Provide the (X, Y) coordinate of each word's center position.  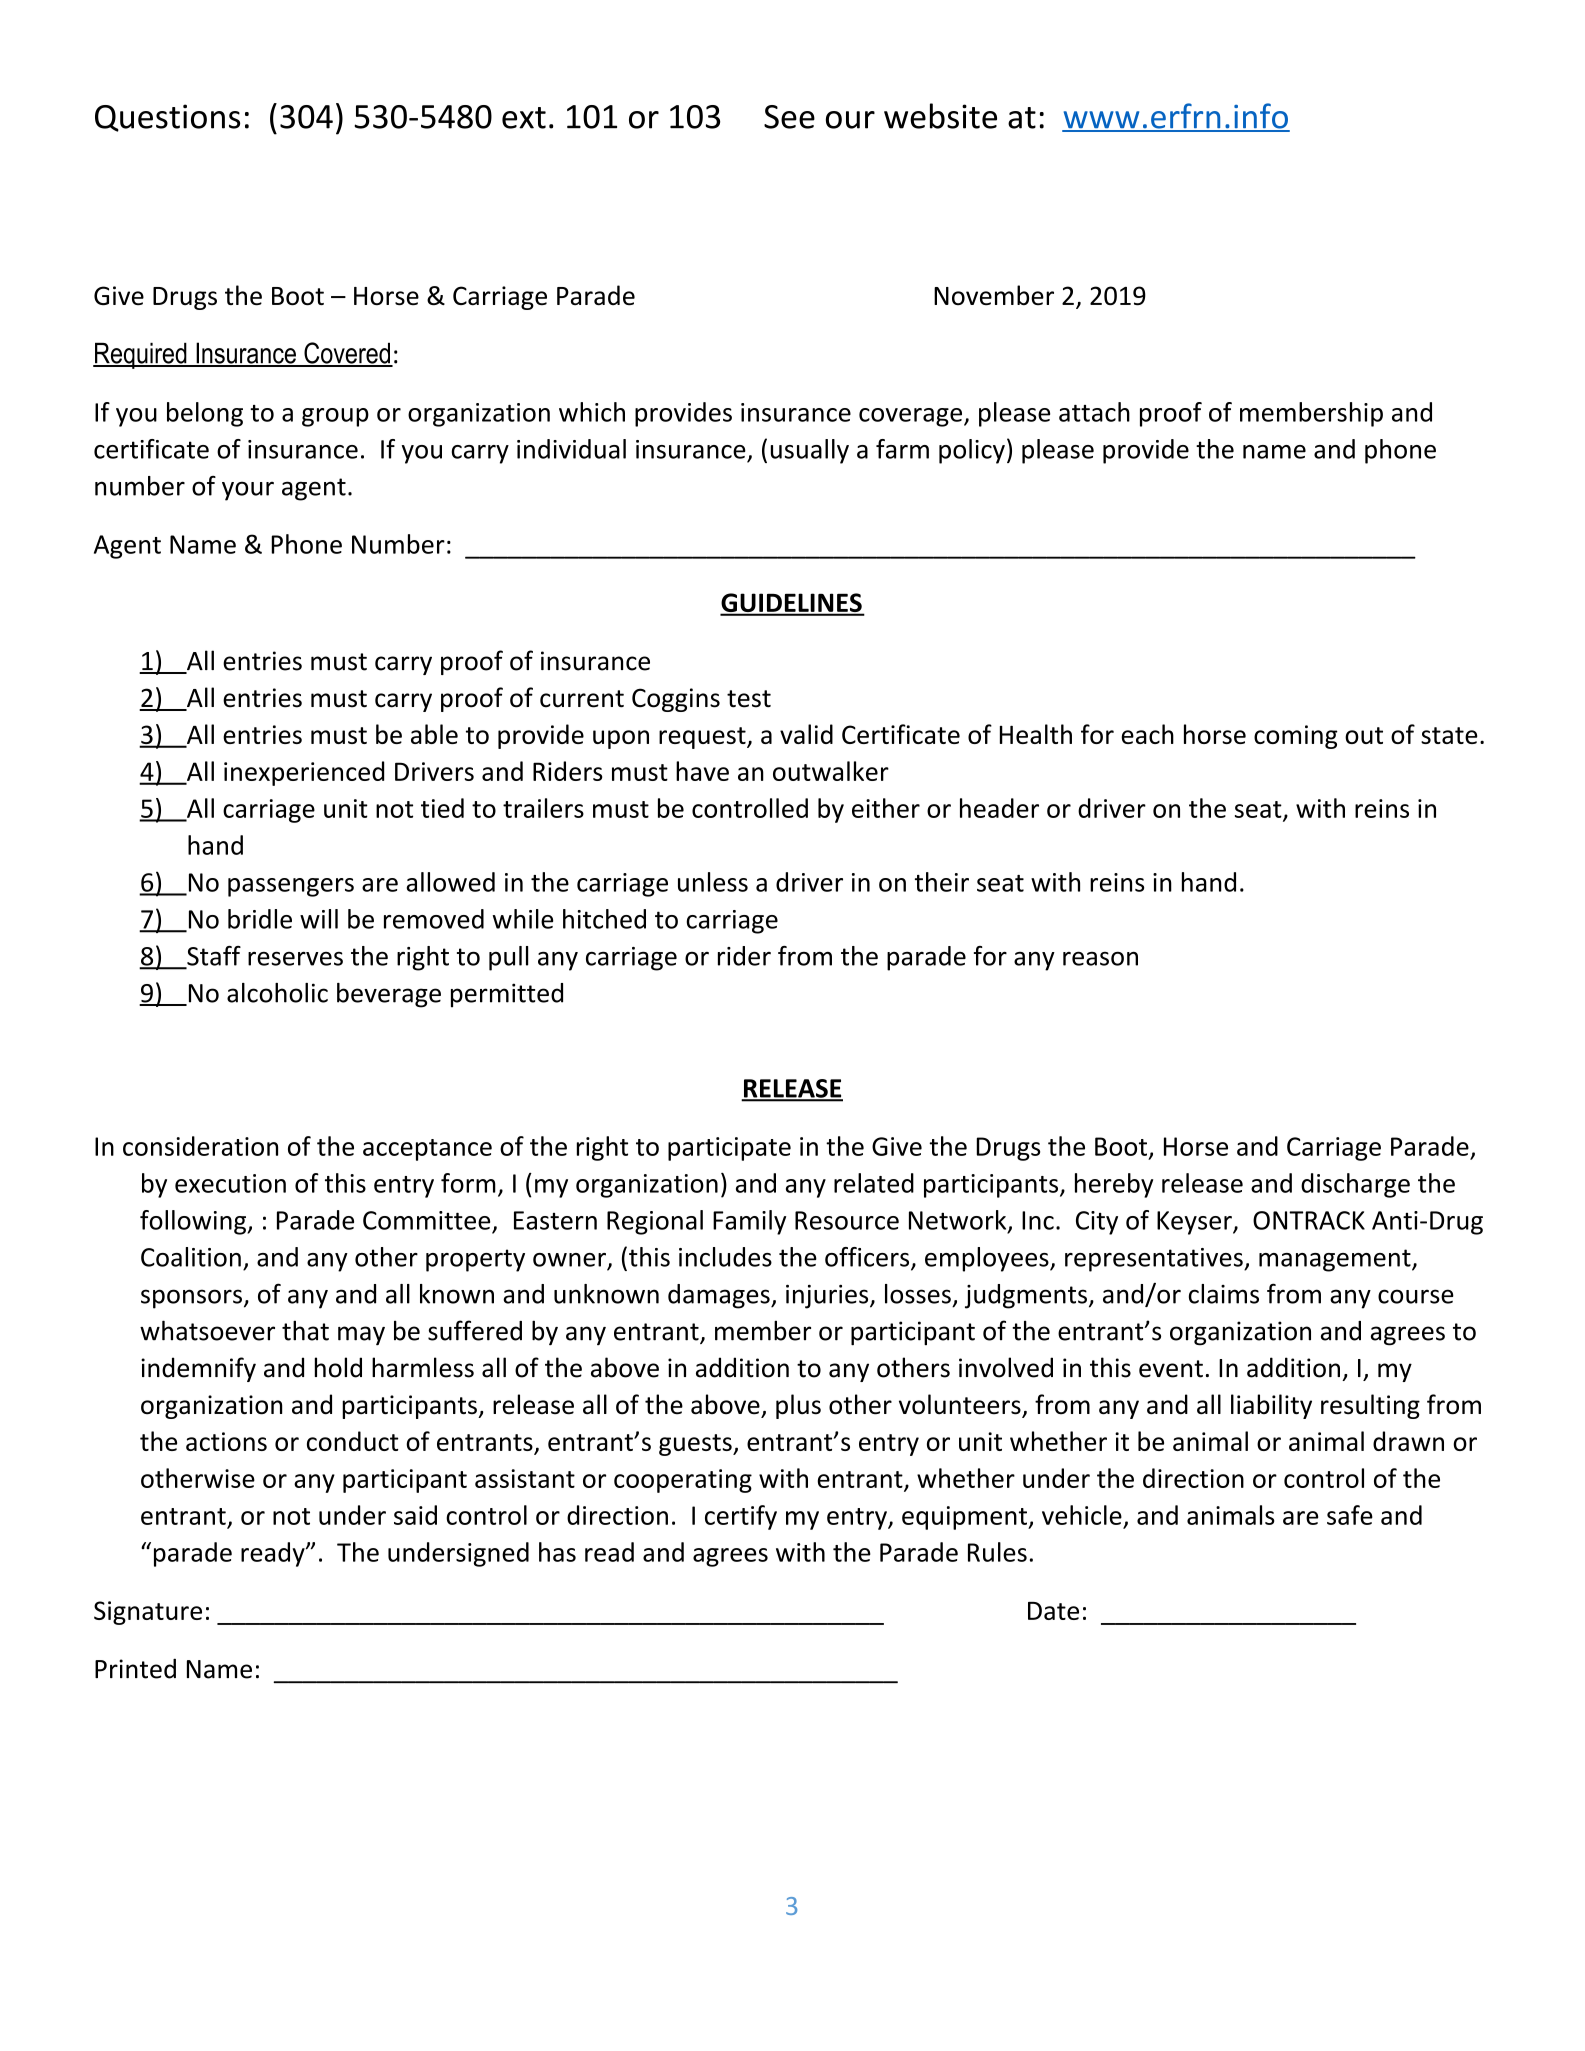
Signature (148, 1613)
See (789, 117)
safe (1350, 1515)
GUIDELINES (792, 604)
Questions (167, 118)
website (940, 116)
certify (741, 1517)
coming (1296, 737)
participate (729, 1149)
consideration (200, 1146)
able (434, 734)
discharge (1355, 1185)
